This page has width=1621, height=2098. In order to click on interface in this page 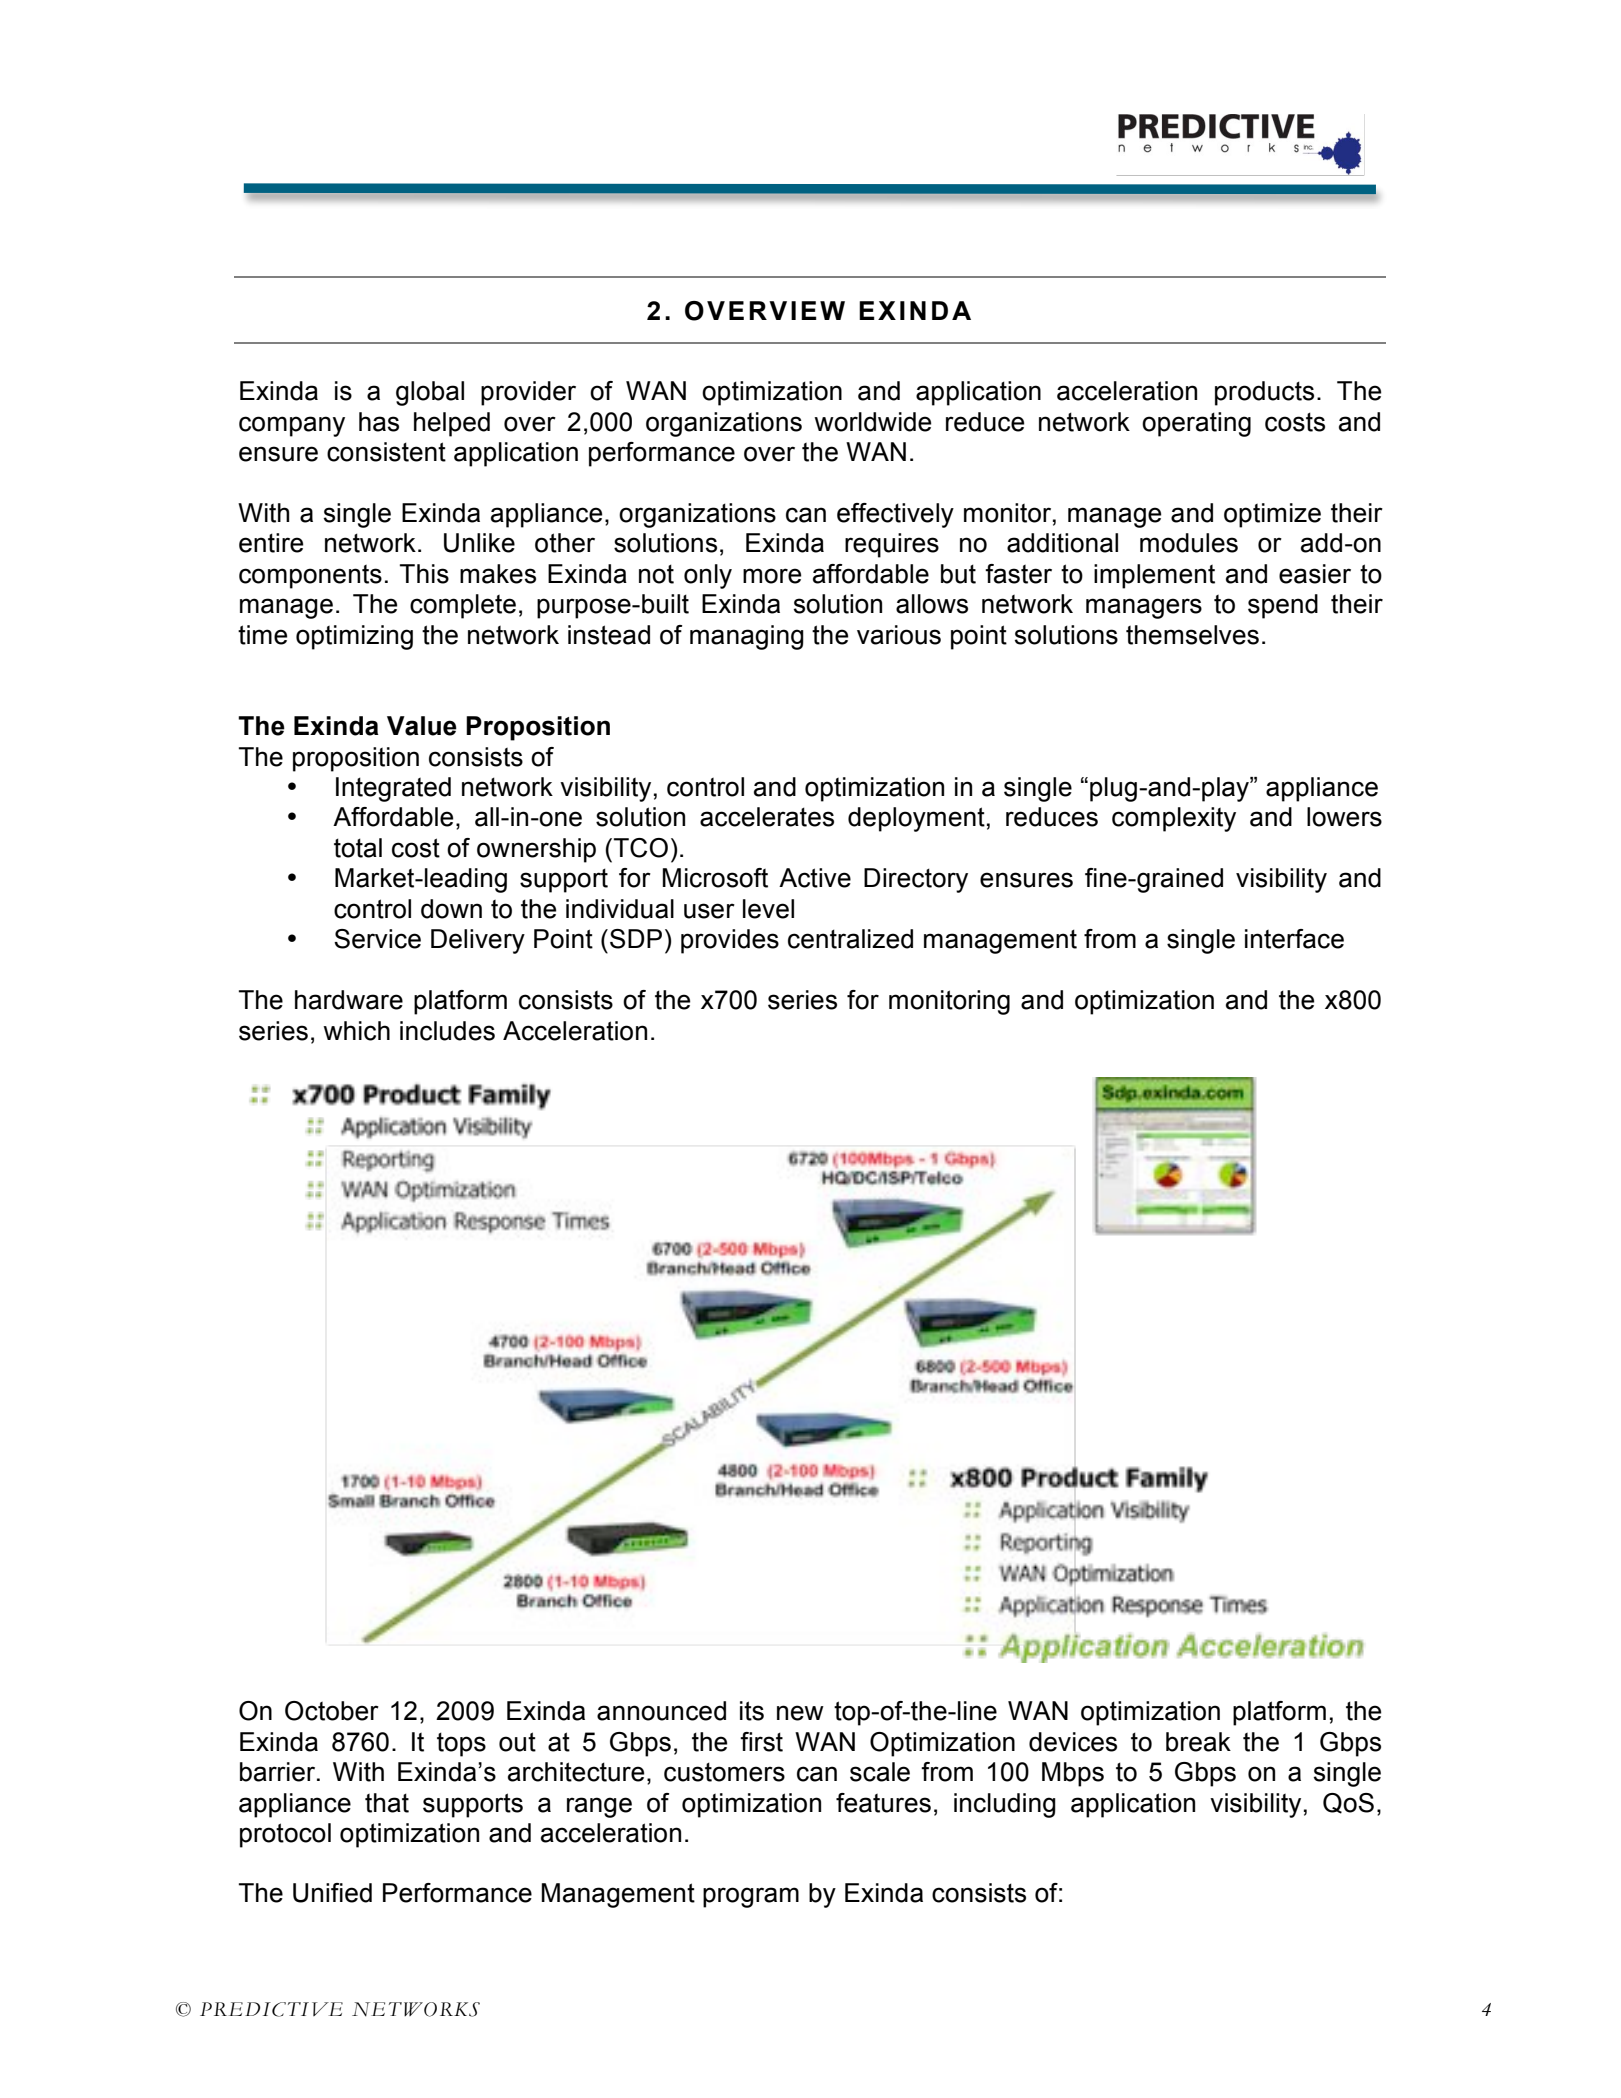, I will do `click(1294, 939)`.
